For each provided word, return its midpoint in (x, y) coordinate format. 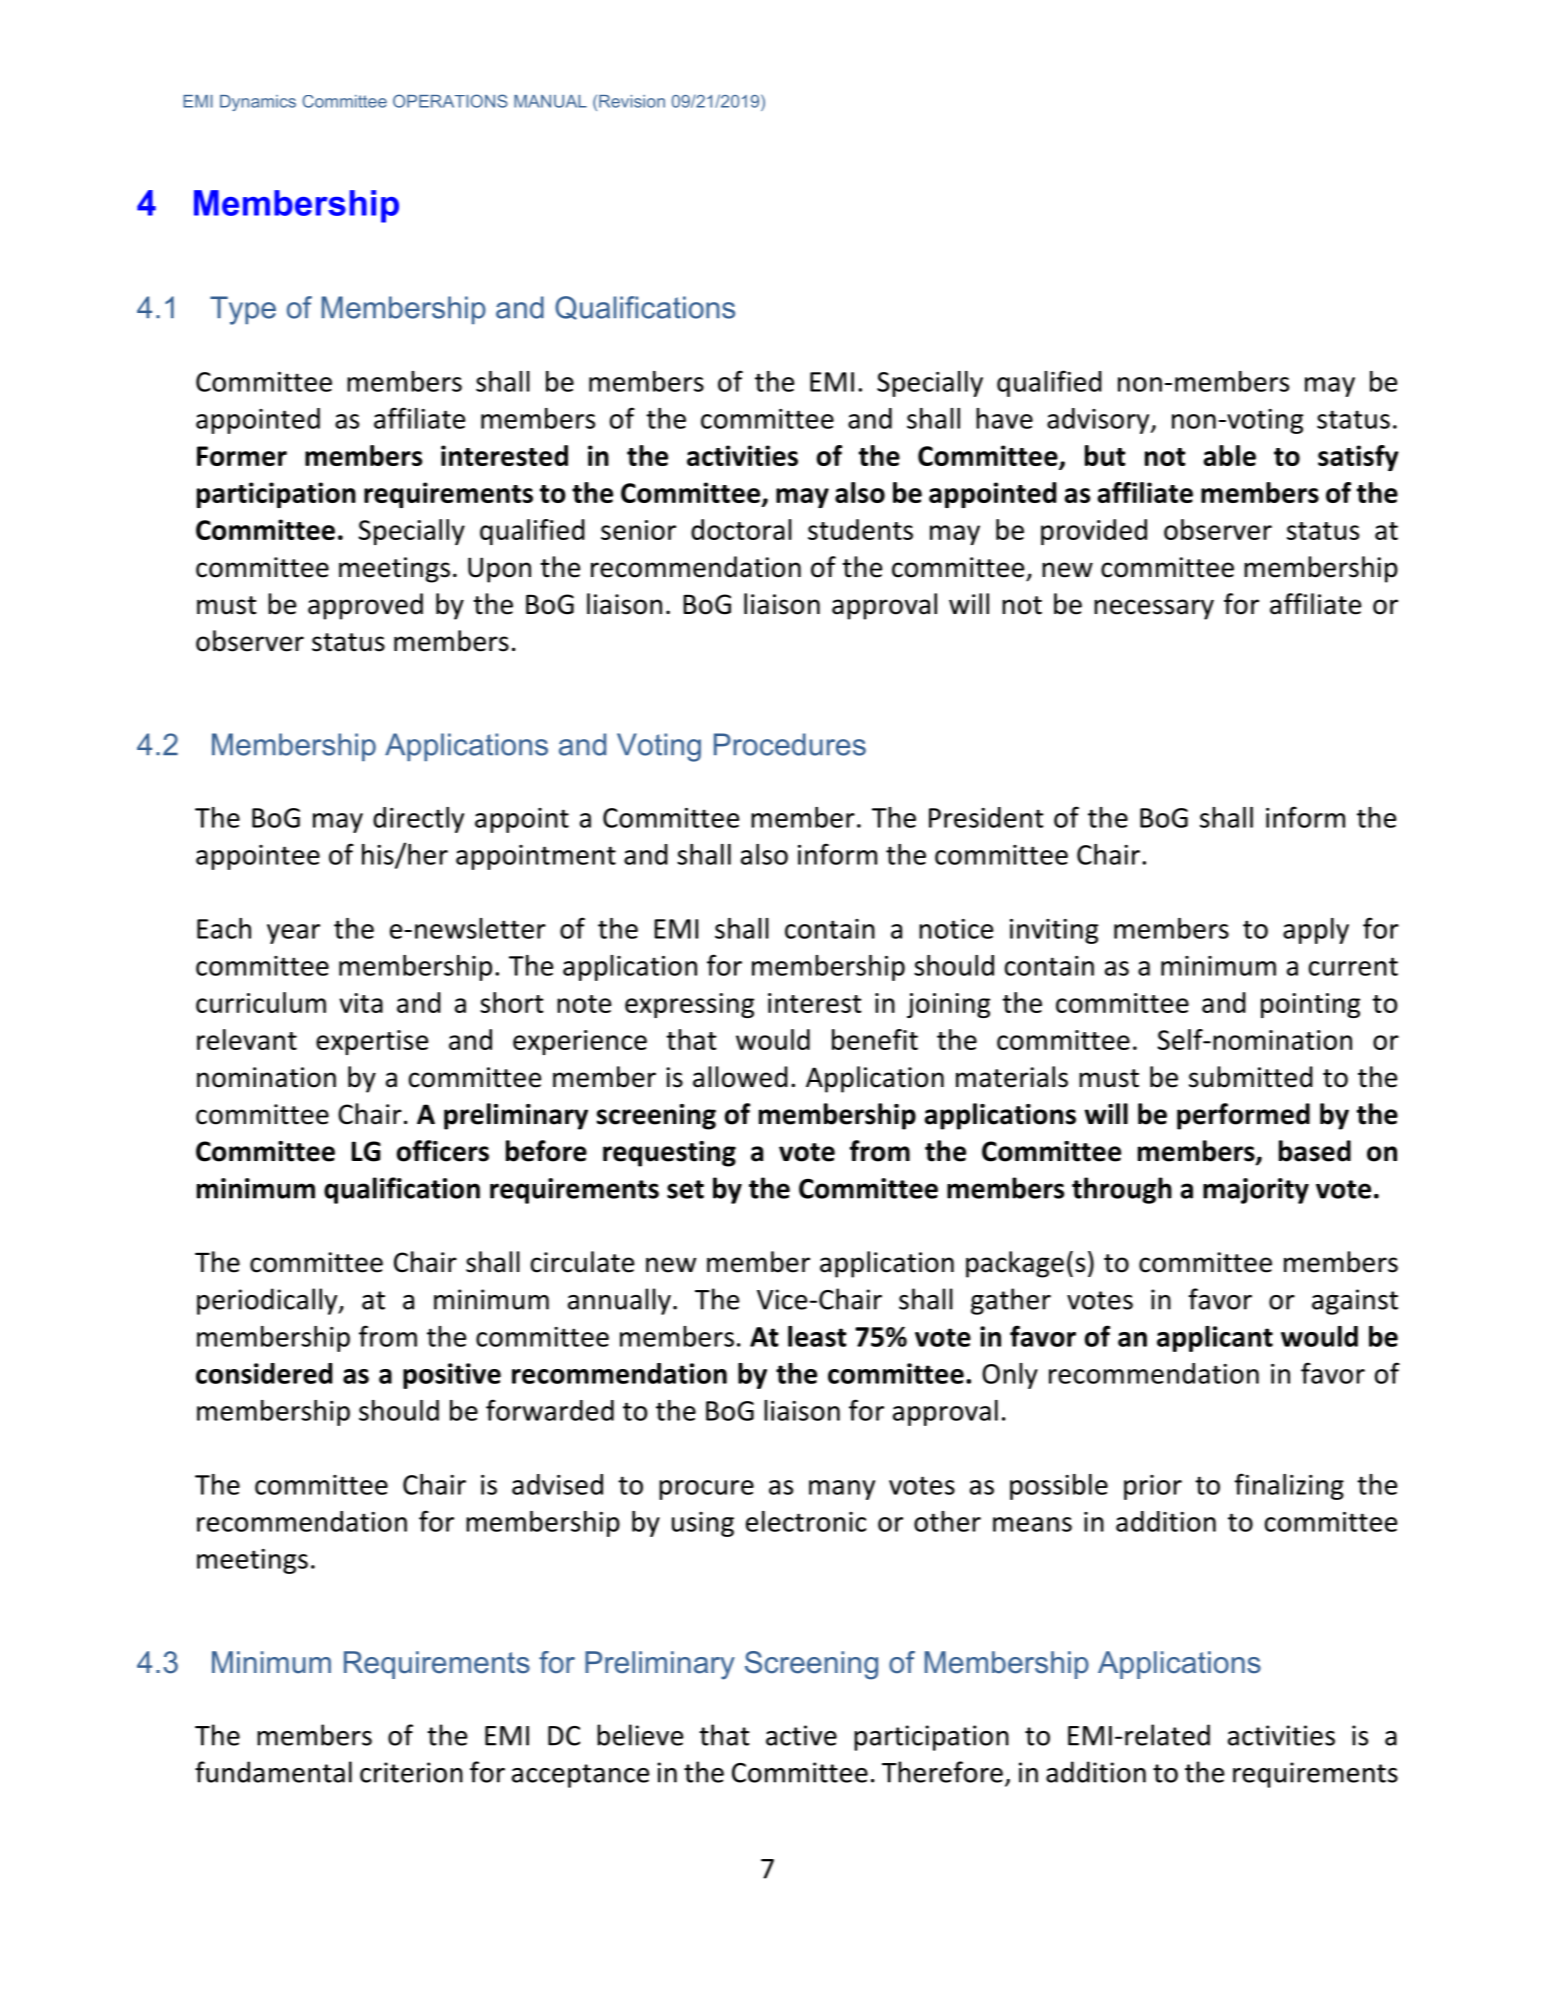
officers (443, 1151)
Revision (632, 101)
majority (1256, 1191)
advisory (1099, 421)
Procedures (790, 744)
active (801, 1735)
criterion (411, 1772)
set (685, 1189)
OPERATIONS (450, 101)
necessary (1154, 609)
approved (365, 606)
